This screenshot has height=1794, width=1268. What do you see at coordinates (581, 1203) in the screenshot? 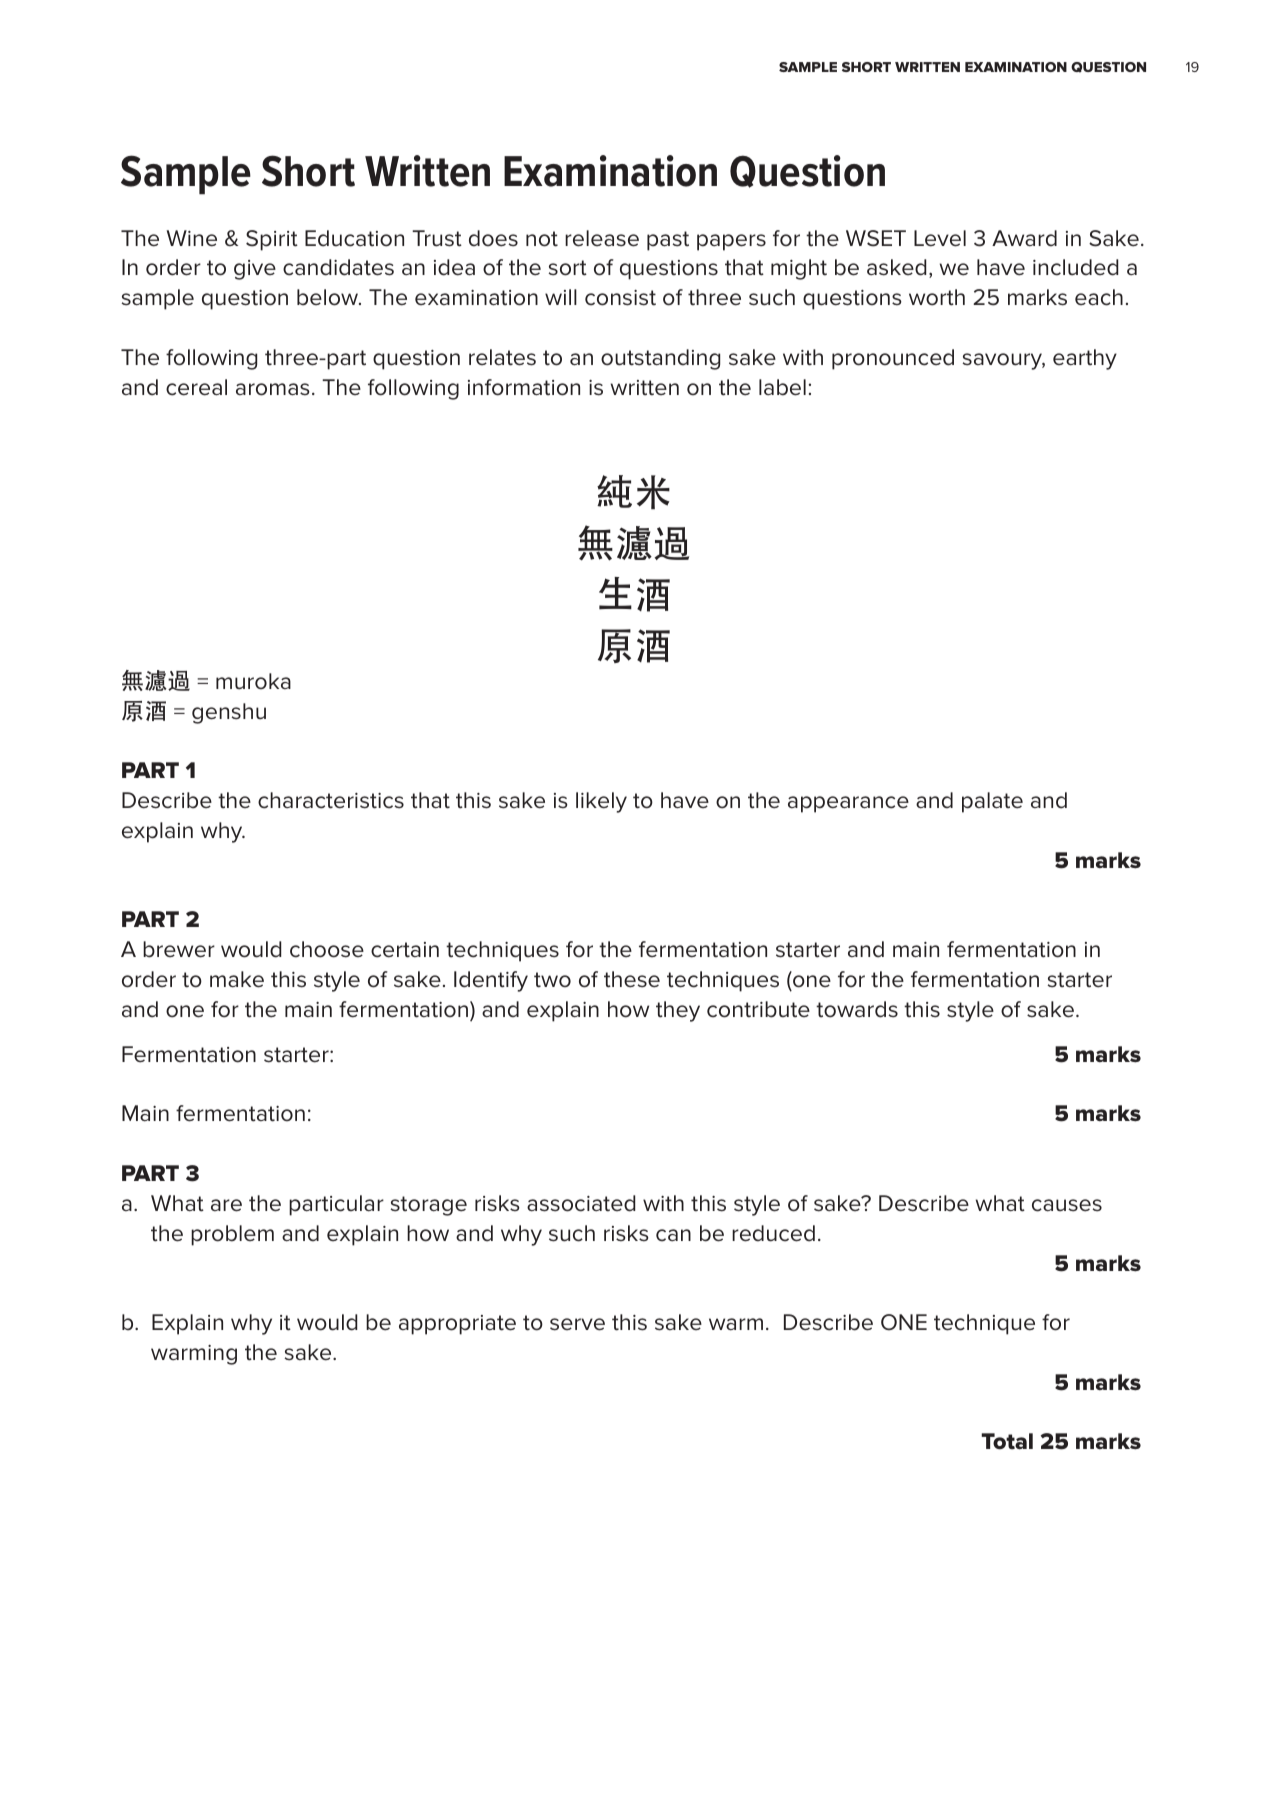
I see `associated` at bounding box center [581, 1203].
